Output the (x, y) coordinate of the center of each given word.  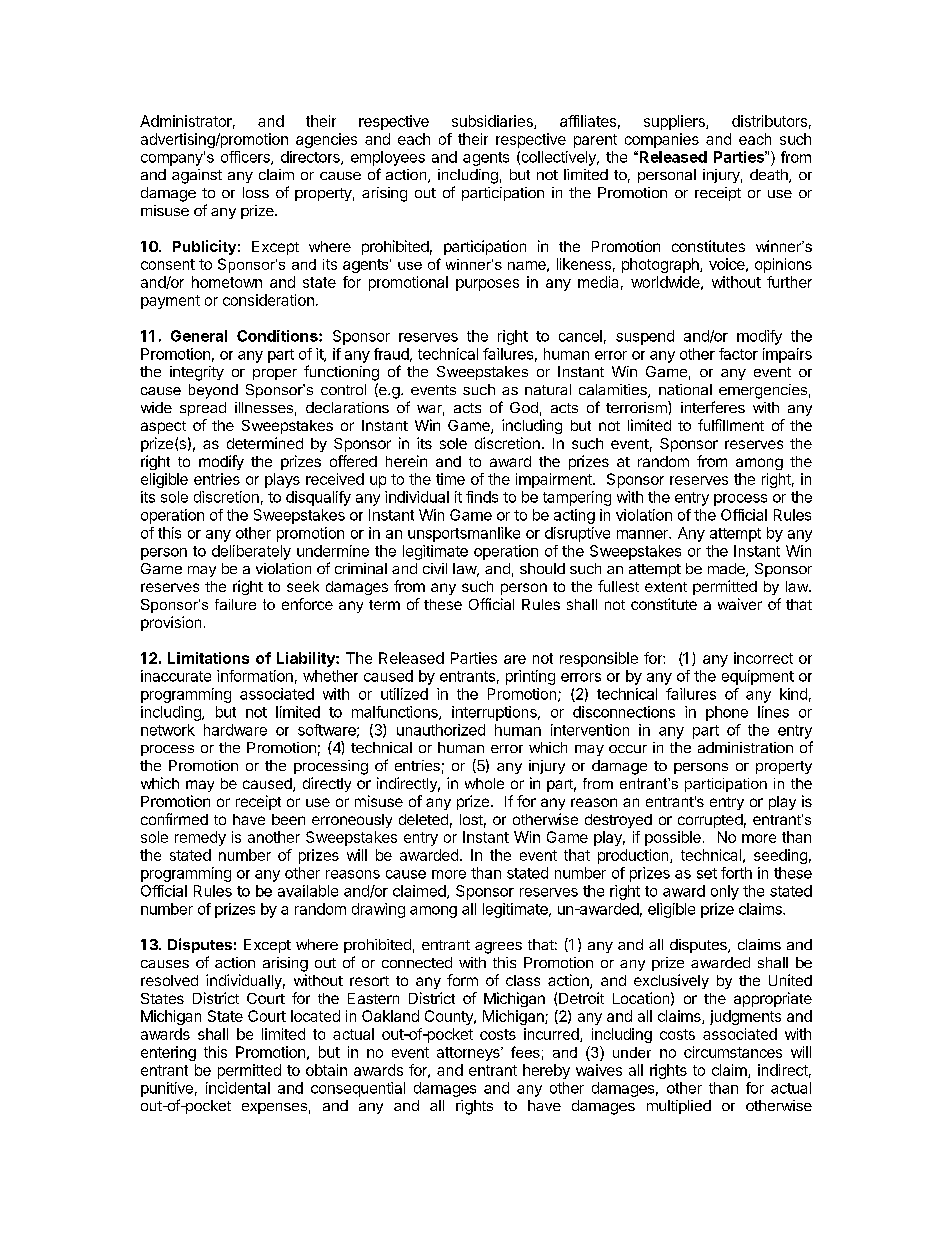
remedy (200, 838)
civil (435, 568)
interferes (713, 407)
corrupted (710, 821)
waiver (740, 604)
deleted (423, 819)
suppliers (675, 122)
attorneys (469, 1054)
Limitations (208, 658)
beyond (213, 391)
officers (246, 158)
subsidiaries (493, 122)
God (524, 407)
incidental (238, 1088)
